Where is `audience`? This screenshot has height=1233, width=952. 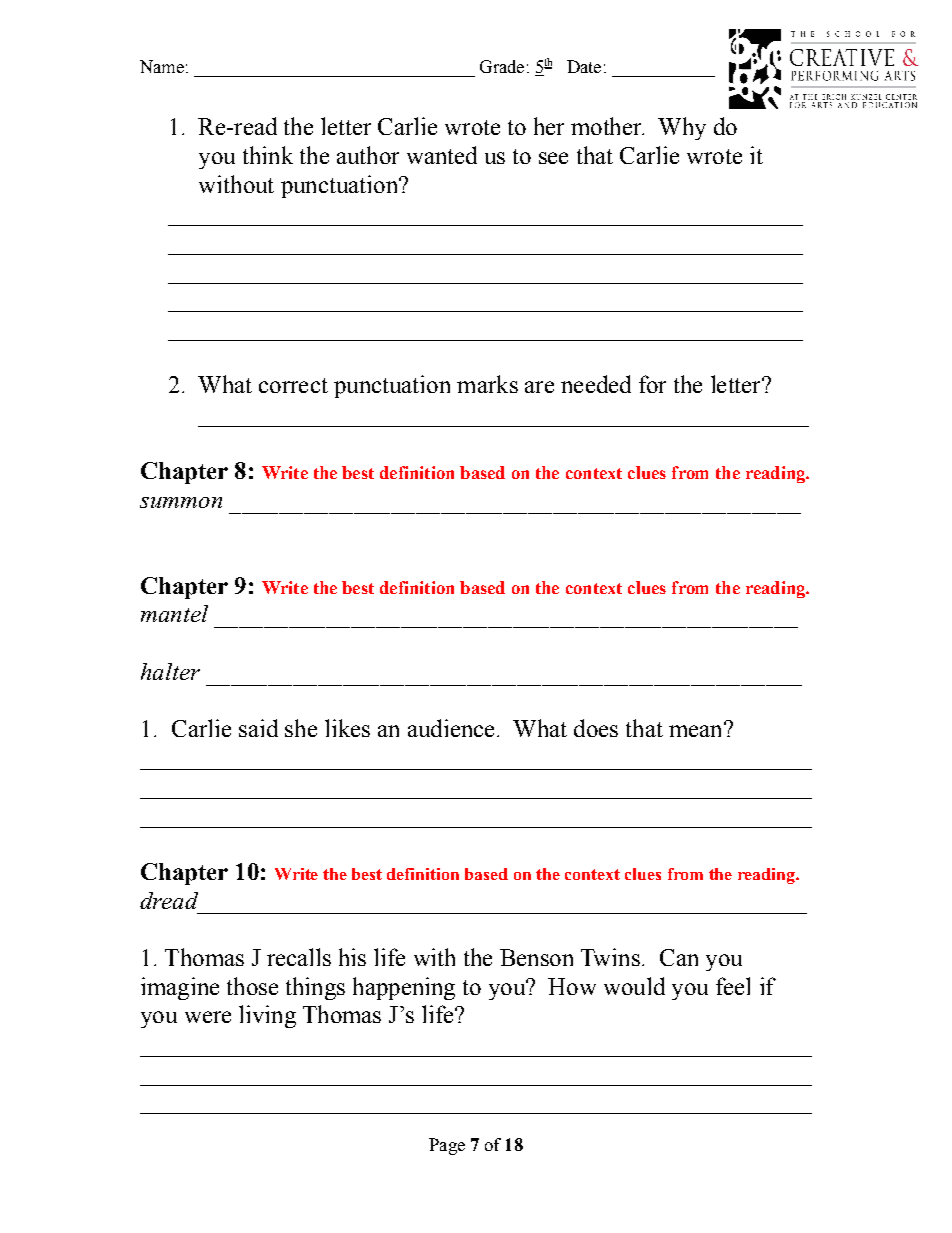 audience is located at coordinates (451, 728).
